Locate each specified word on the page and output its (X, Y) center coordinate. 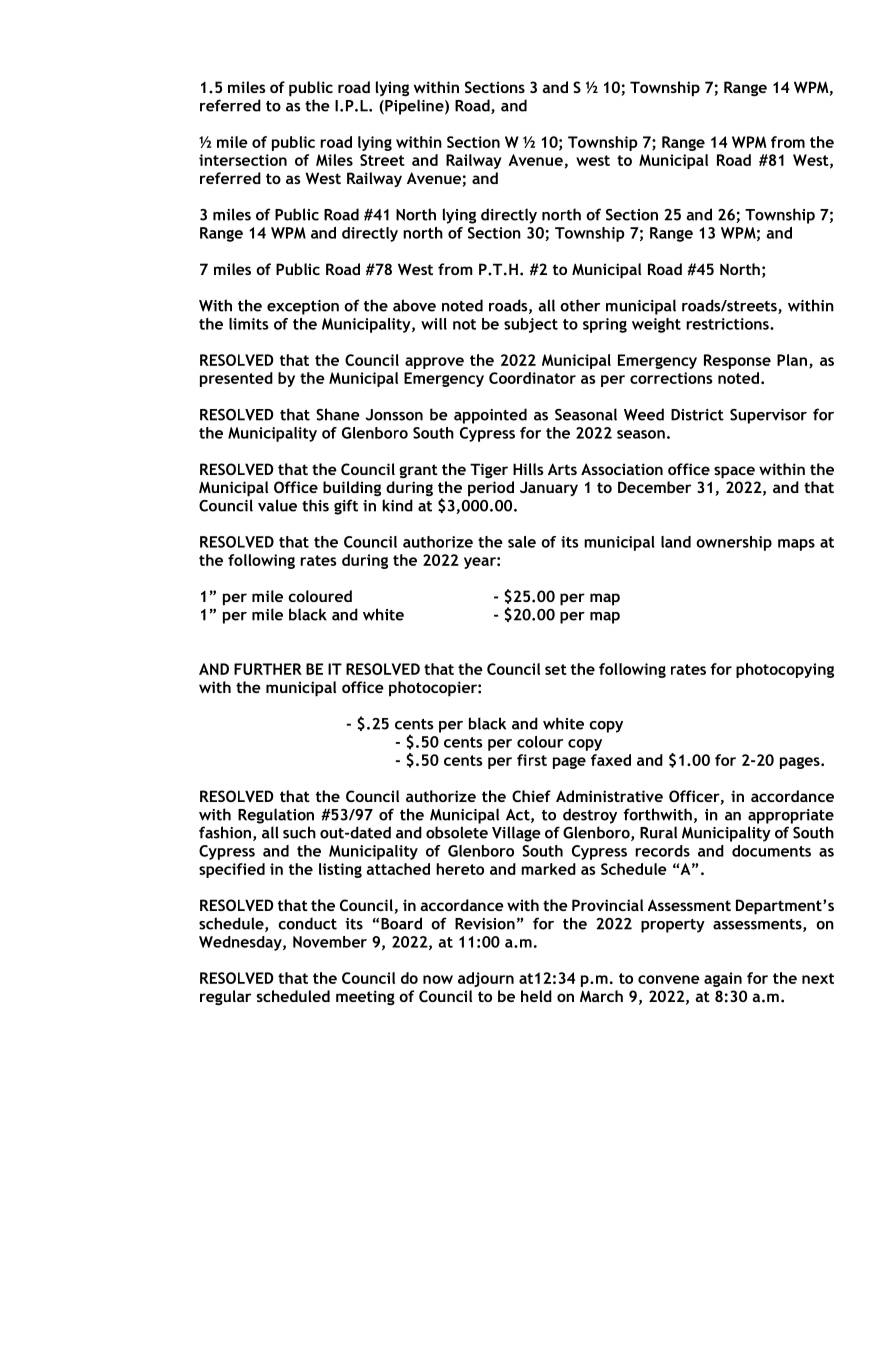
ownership (734, 543)
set (556, 669)
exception (303, 307)
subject (531, 325)
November (330, 942)
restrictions (728, 324)
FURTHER (268, 669)
